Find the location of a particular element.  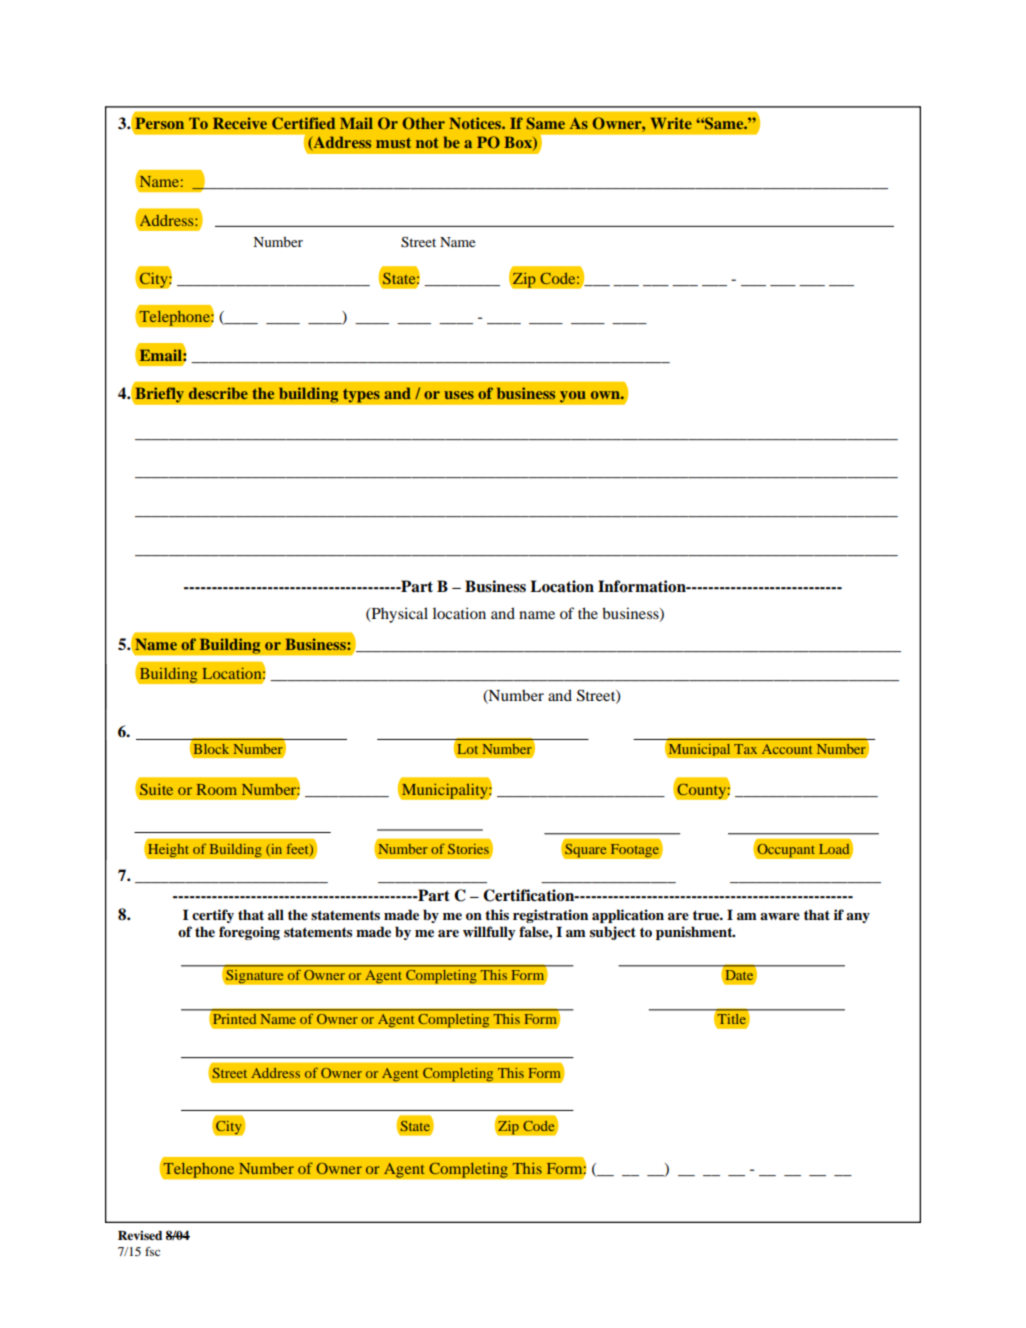

uses is located at coordinates (459, 395).
